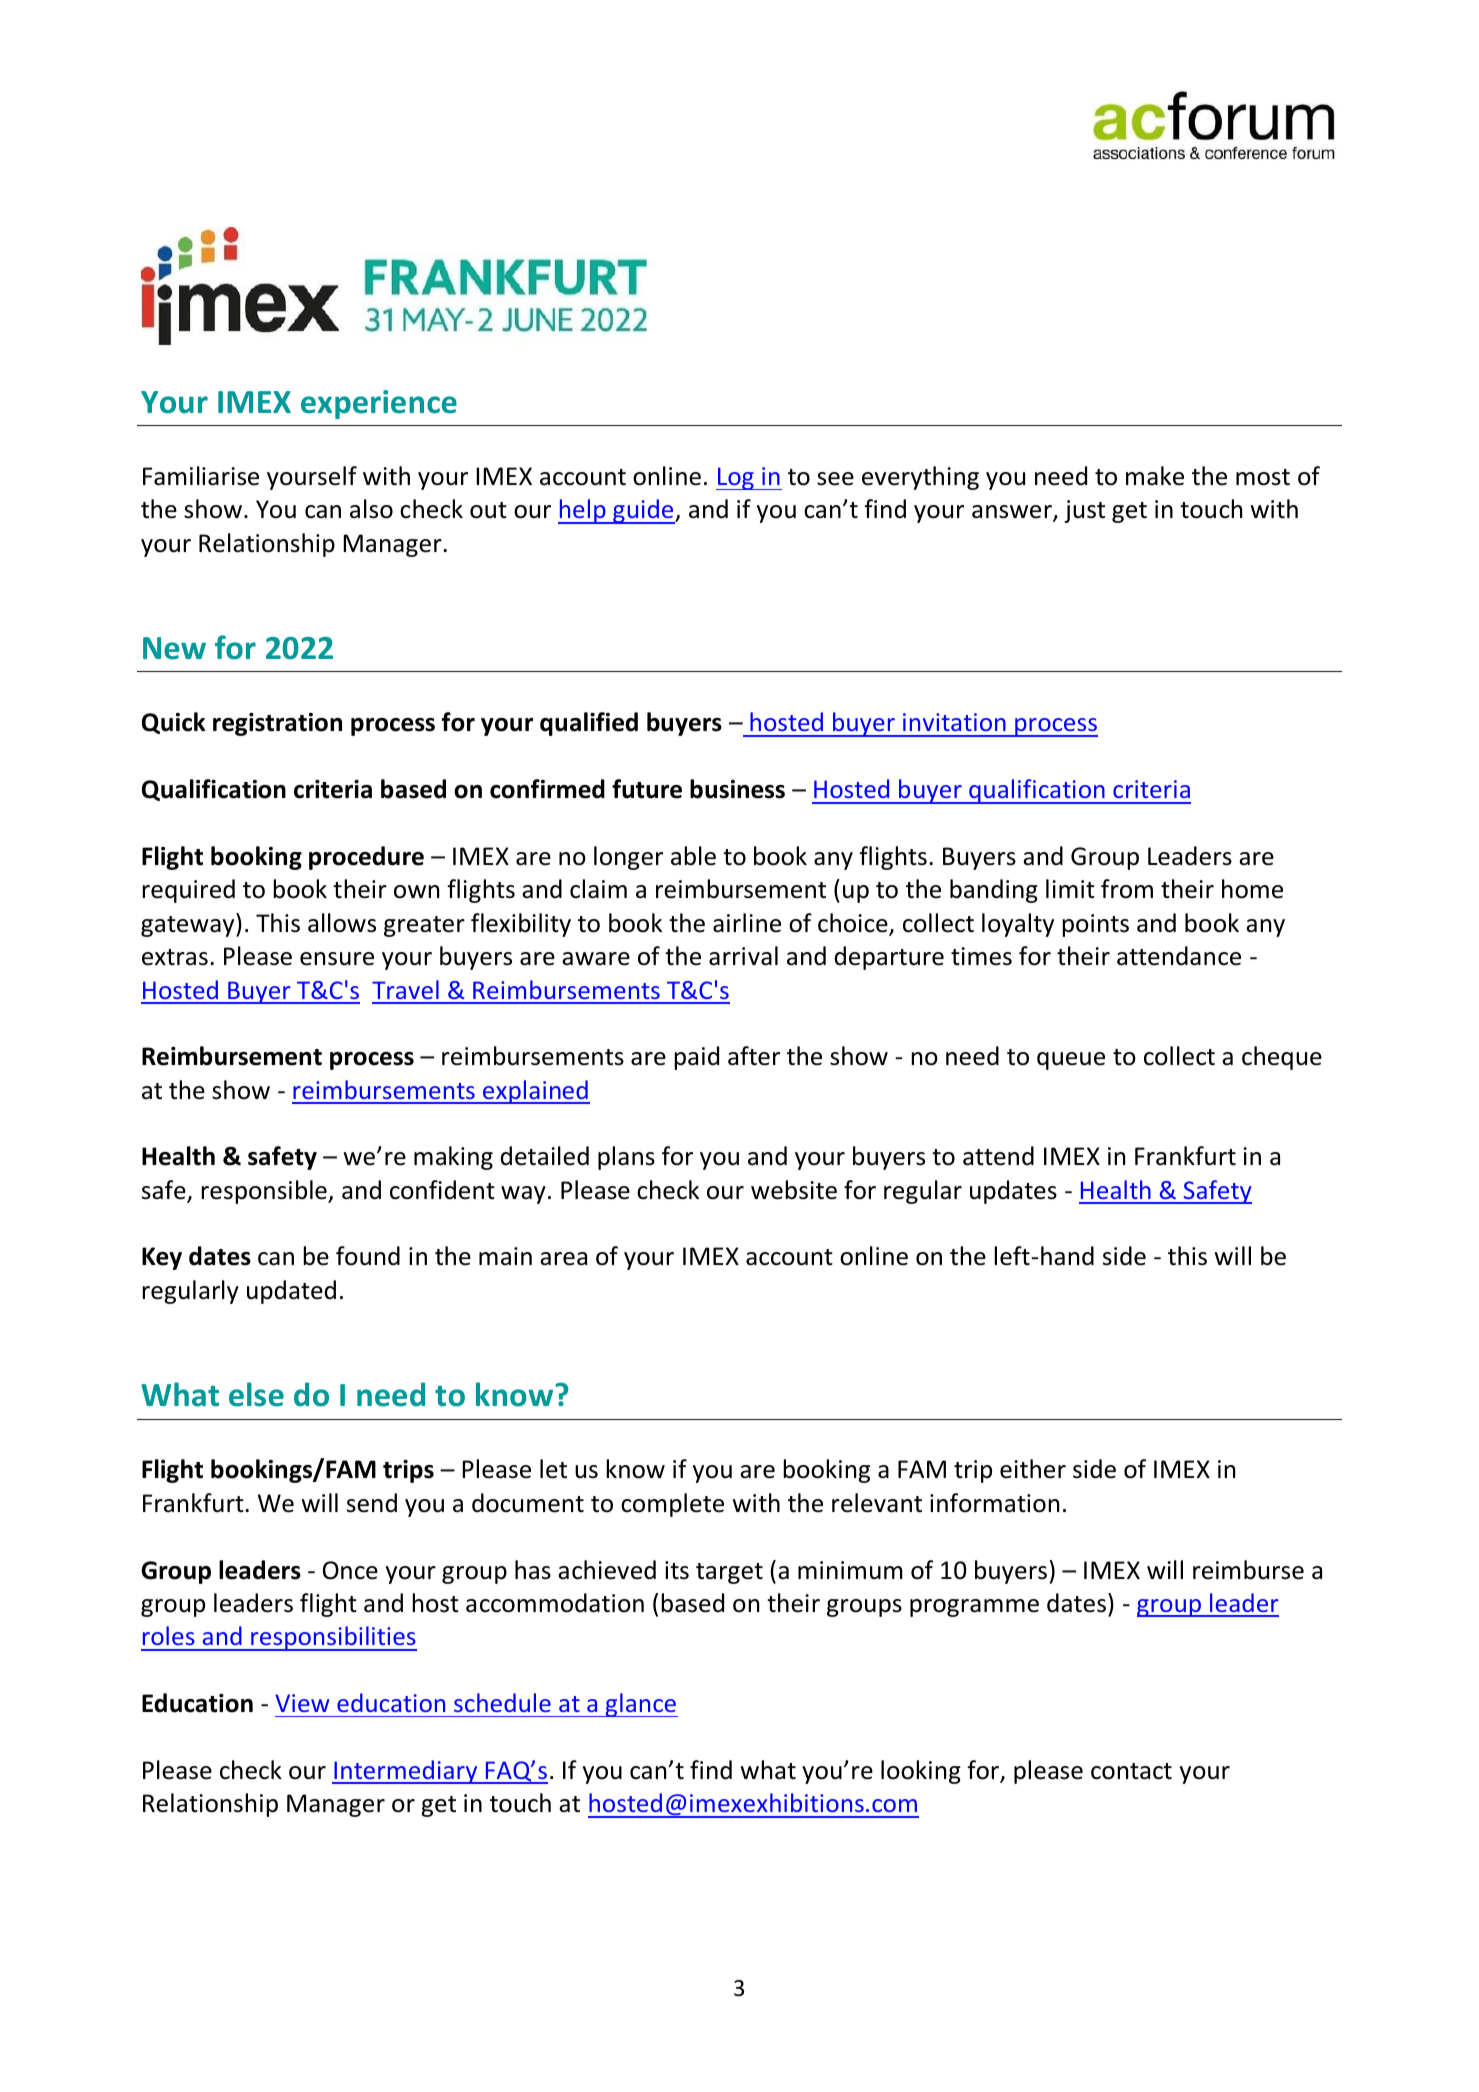 Image resolution: width=1479 pixels, height=2092 pixels. Describe the element at coordinates (1071, 1061) in the image. I see `queue` at that location.
